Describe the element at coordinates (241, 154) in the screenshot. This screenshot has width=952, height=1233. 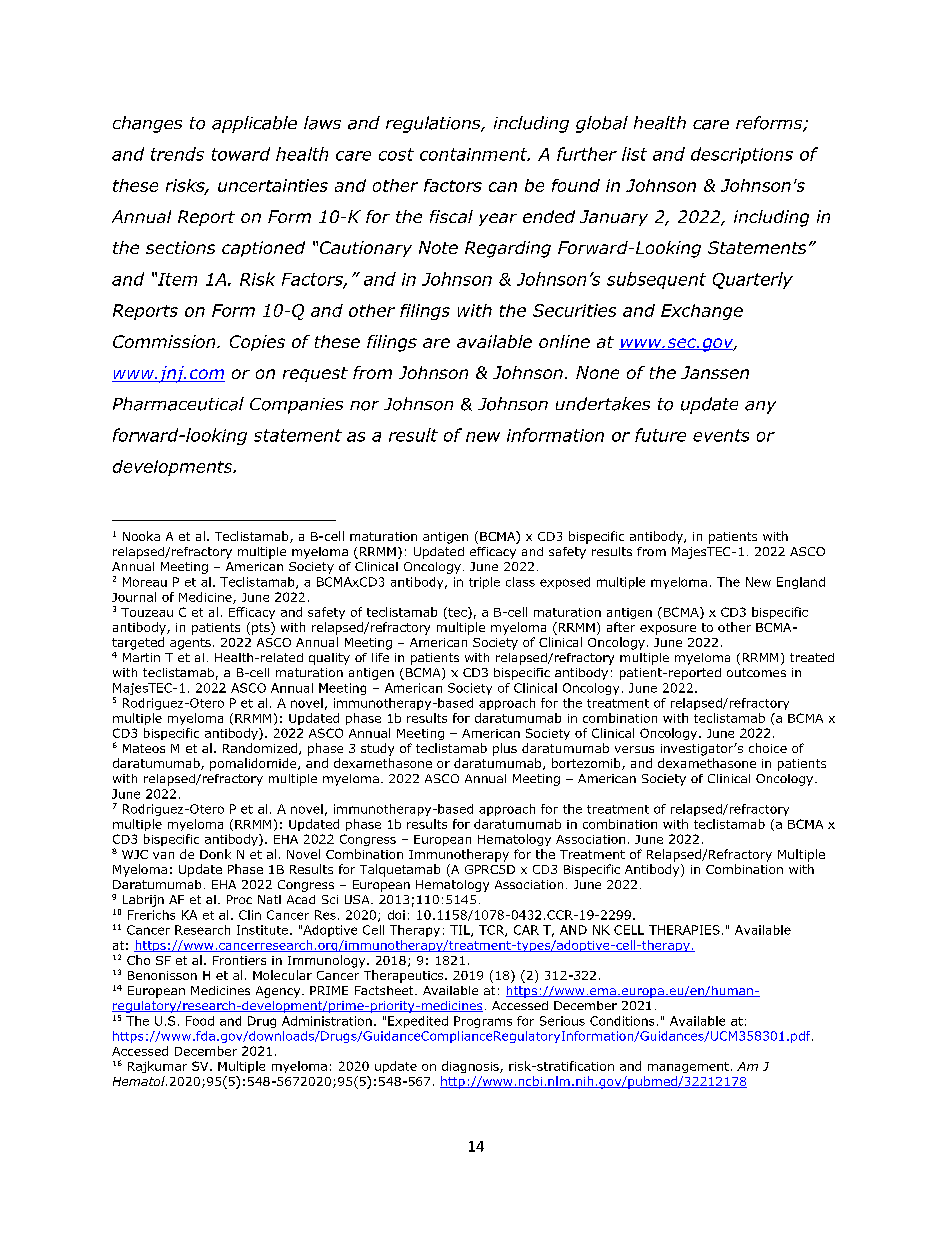
I see `toward` at that location.
